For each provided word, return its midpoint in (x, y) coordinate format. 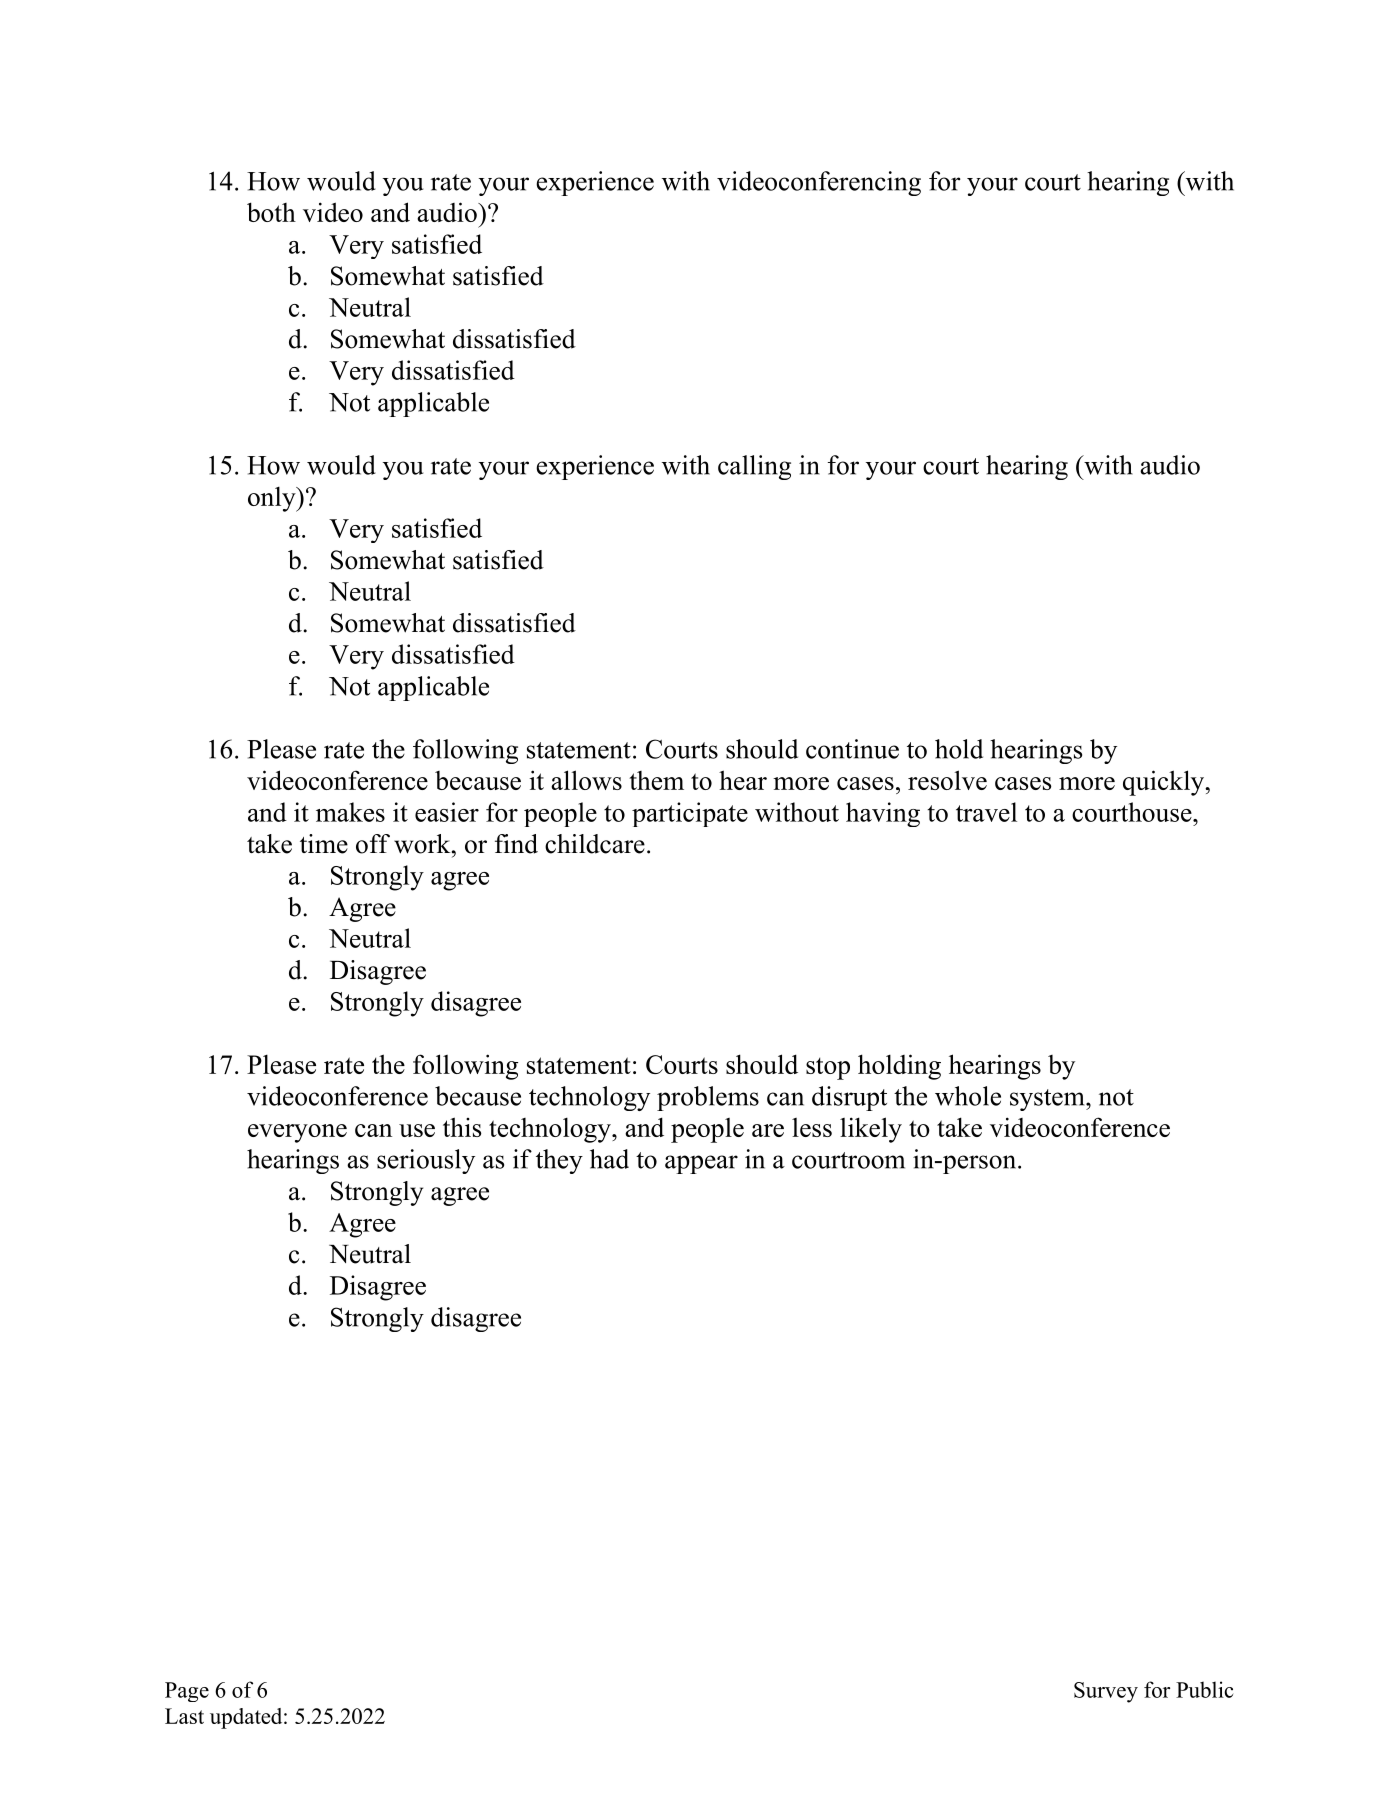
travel (986, 812)
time (324, 844)
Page (187, 1692)
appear (701, 1164)
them (656, 780)
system (1048, 1100)
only (273, 499)
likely (871, 1130)
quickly (1165, 783)
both (271, 212)
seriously (426, 1161)
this (462, 1127)
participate (690, 814)
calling (754, 467)
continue (852, 749)
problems (708, 1098)
